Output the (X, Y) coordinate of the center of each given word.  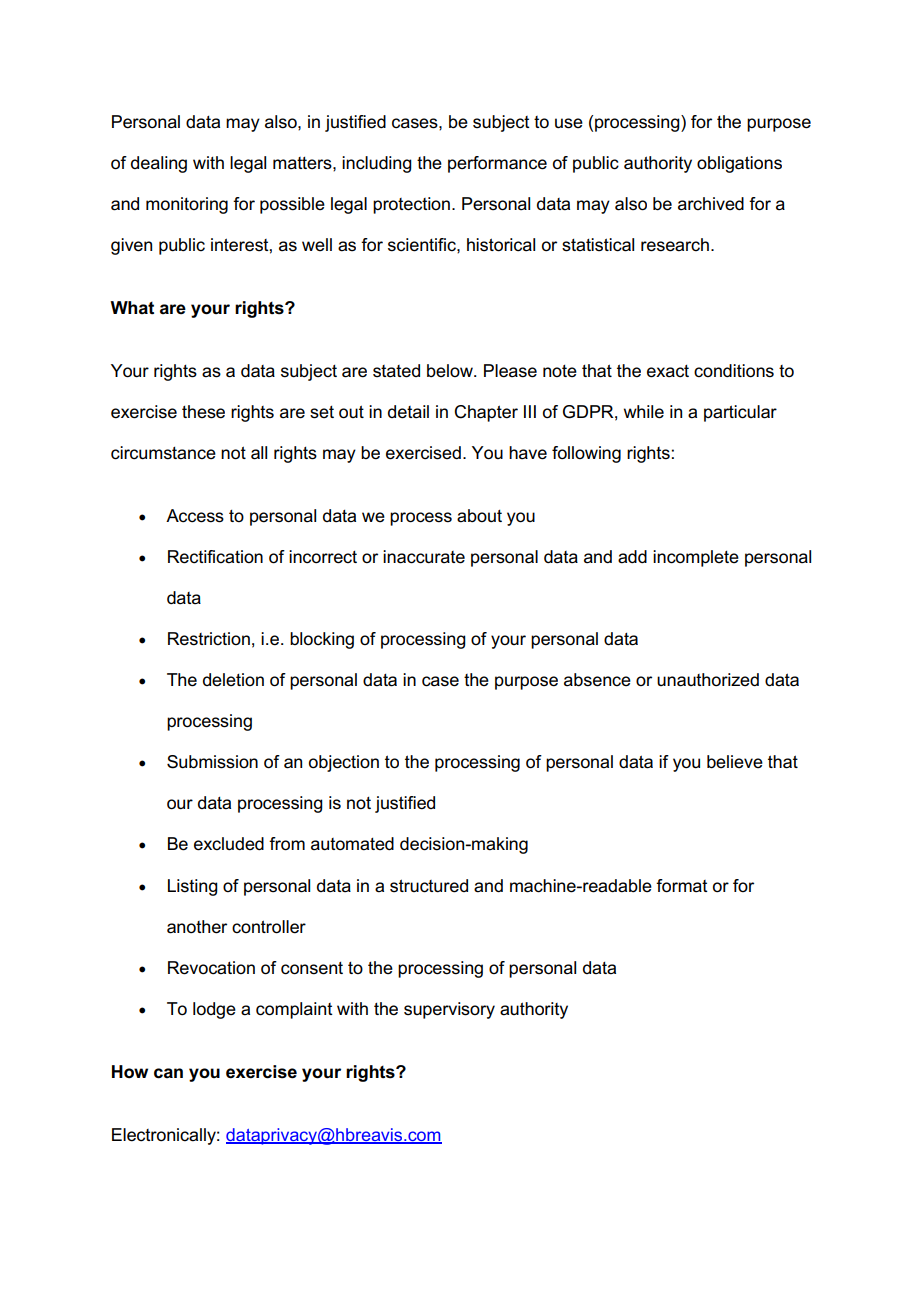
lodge (214, 1010)
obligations (739, 164)
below (451, 371)
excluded (229, 844)
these (203, 412)
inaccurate (424, 557)
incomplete (696, 558)
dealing (159, 164)
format (682, 886)
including (377, 164)
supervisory (449, 1010)
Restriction (209, 639)
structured (429, 886)
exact (668, 371)
